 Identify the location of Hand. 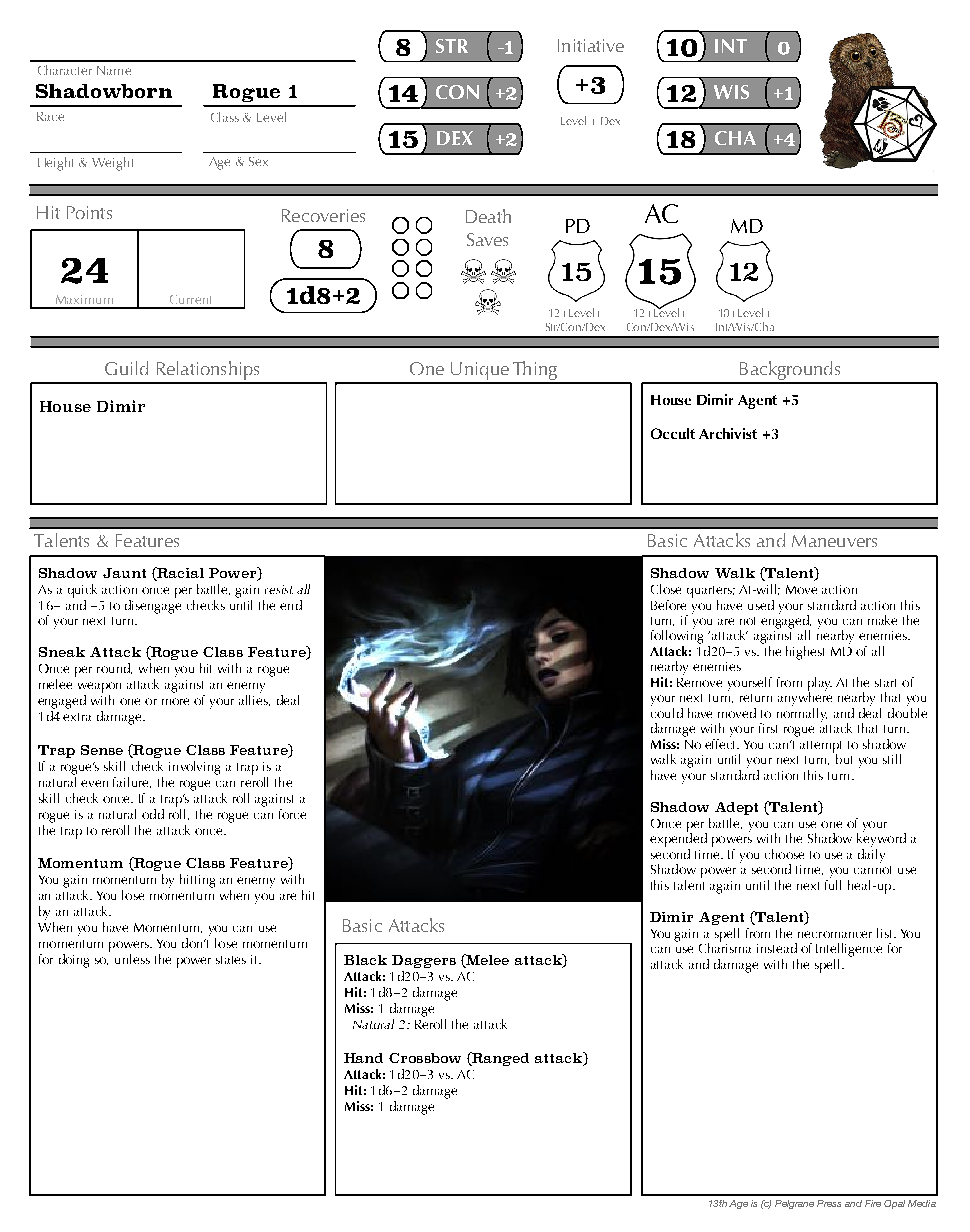
(363, 1058).
